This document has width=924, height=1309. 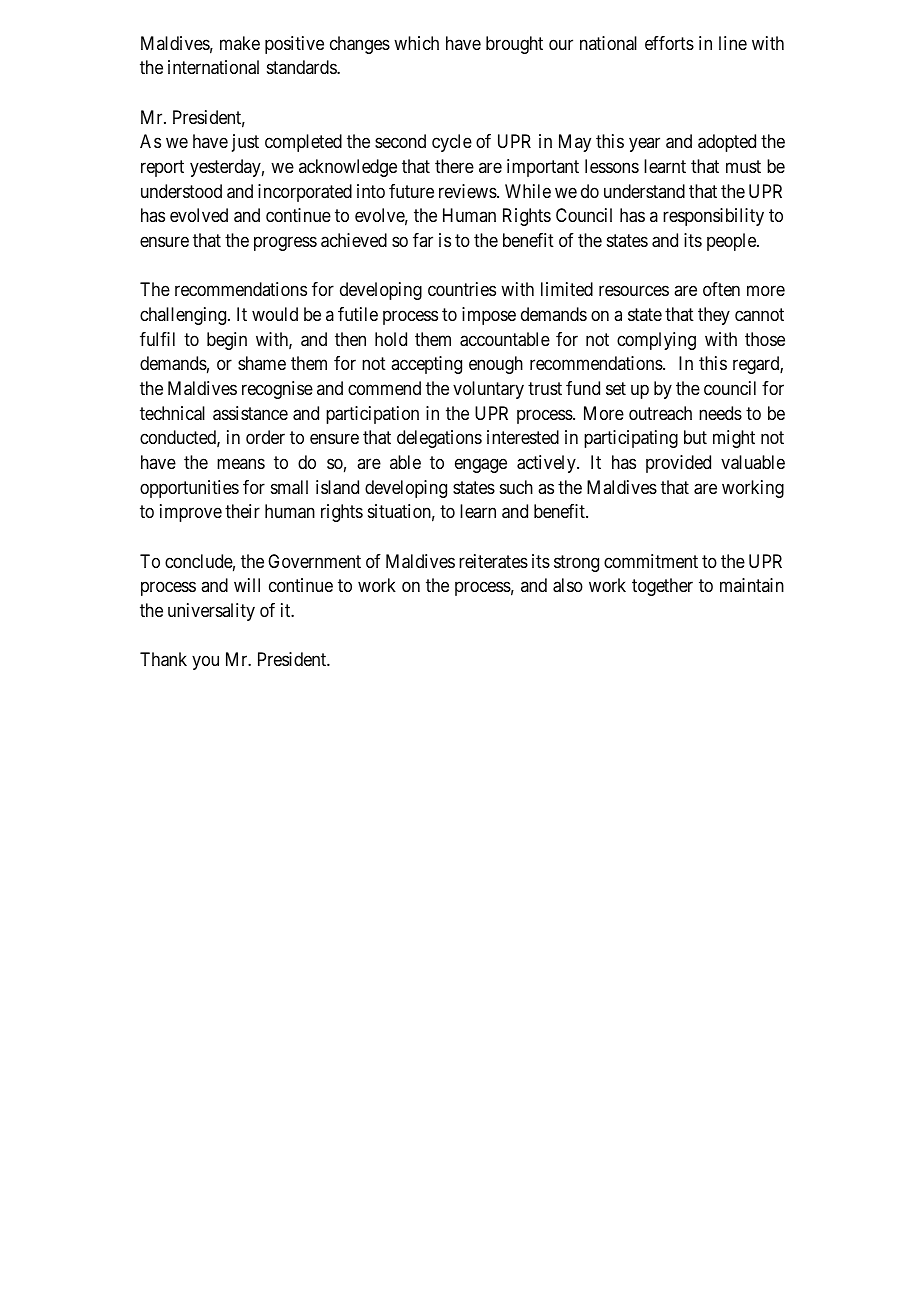 I want to click on means, so click(x=241, y=464).
